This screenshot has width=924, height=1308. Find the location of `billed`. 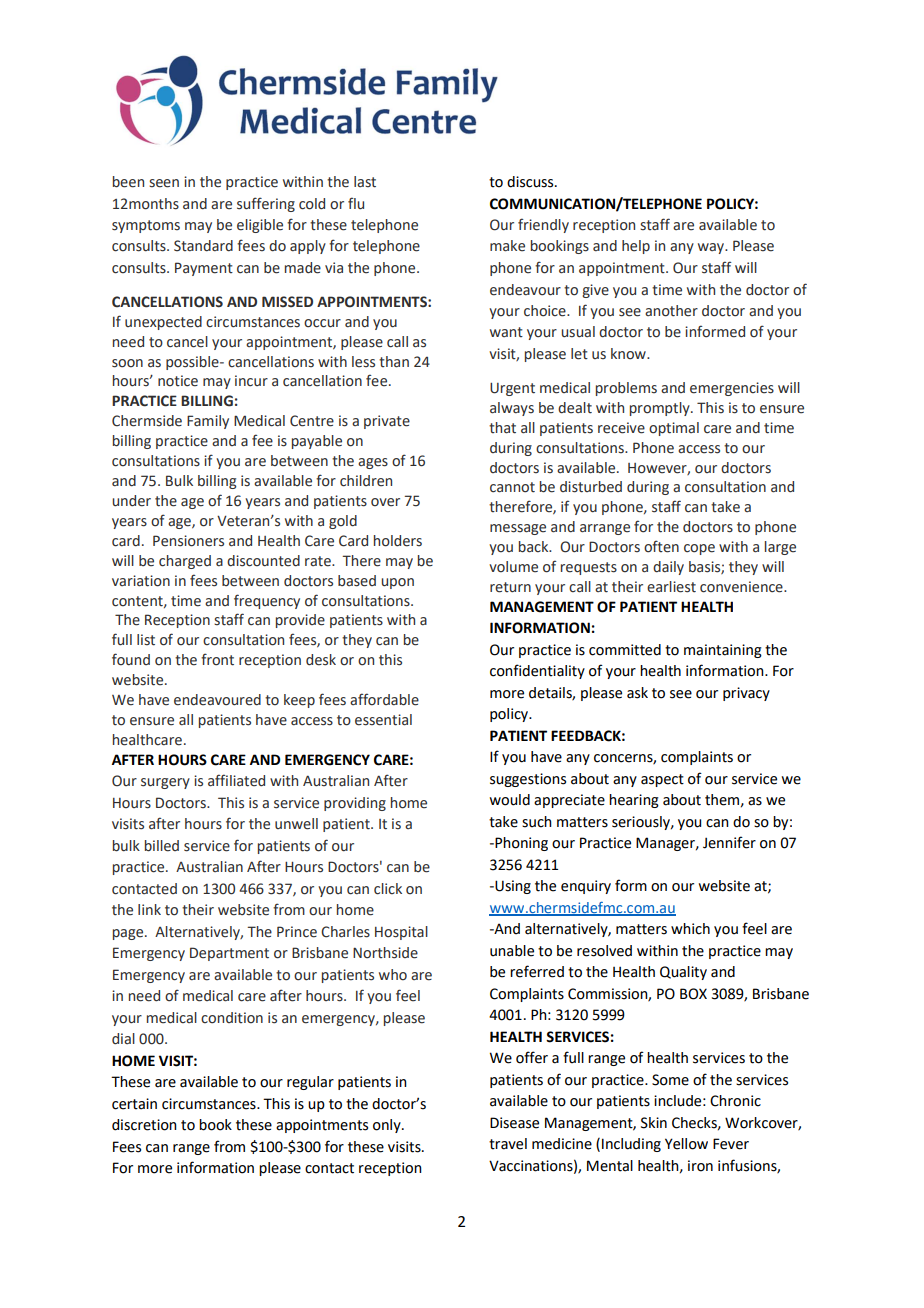

billed is located at coordinates (162, 846).
